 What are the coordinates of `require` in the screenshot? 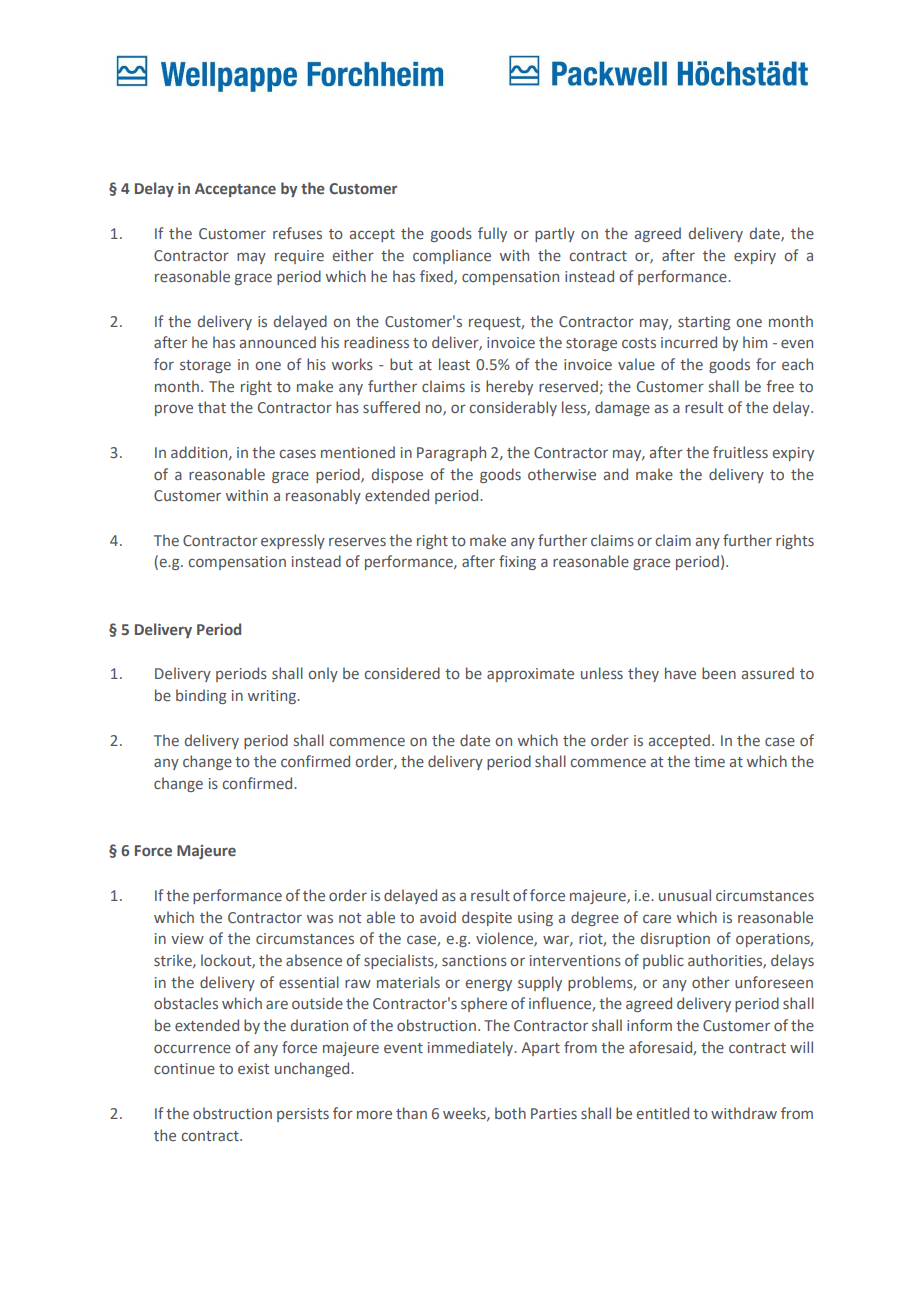 It's located at (299, 257).
